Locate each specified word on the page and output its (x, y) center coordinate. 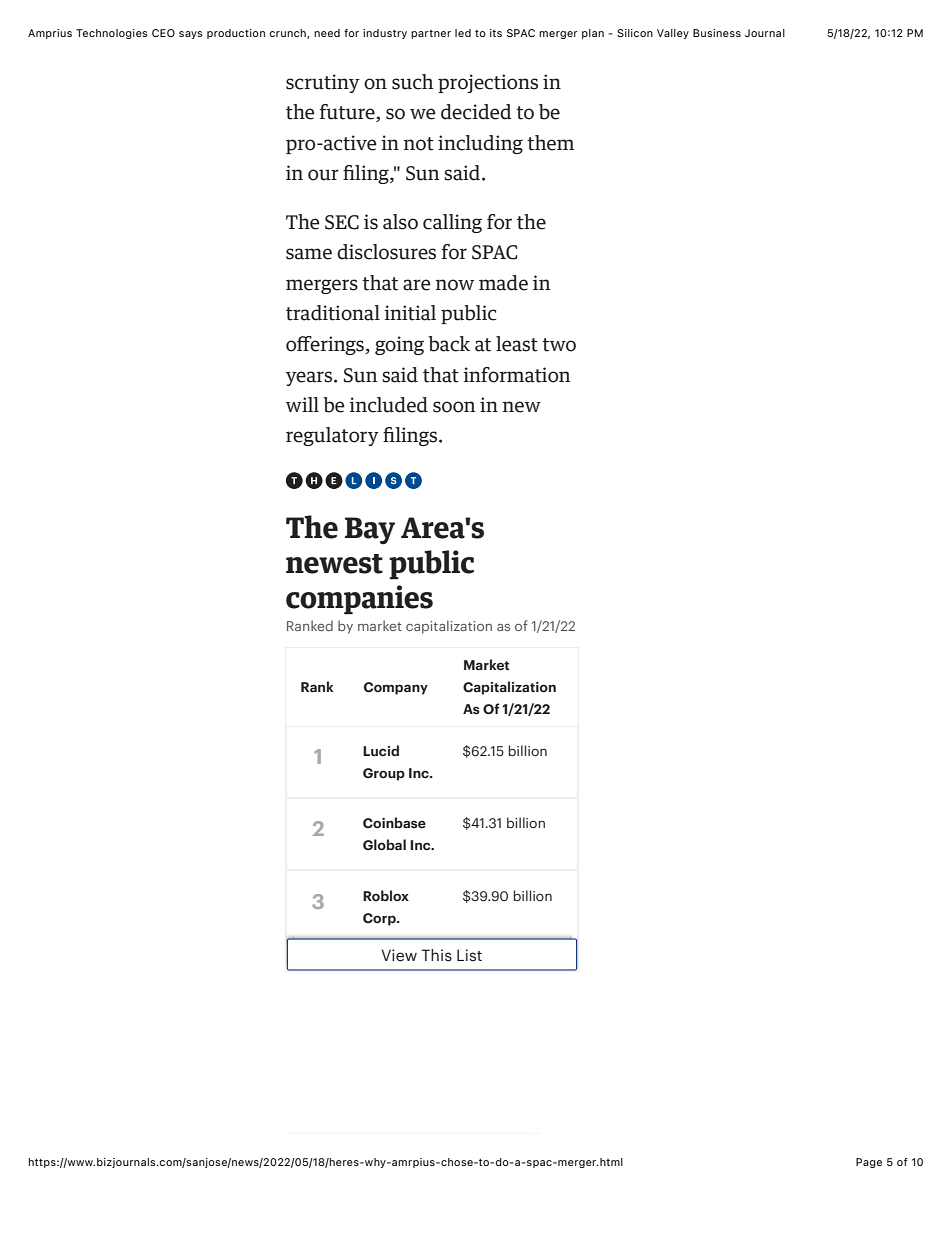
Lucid (381, 750)
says (191, 35)
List (469, 955)
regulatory (332, 436)
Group (384, 774)
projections (488, 83)
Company (396, 688)
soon (454, 407)
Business (717, 33)
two (559, 345)
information (517, 375)
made (503, 283)
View (399, 955)
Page (869, 1163)
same (309, 254)
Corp (380, 919)
